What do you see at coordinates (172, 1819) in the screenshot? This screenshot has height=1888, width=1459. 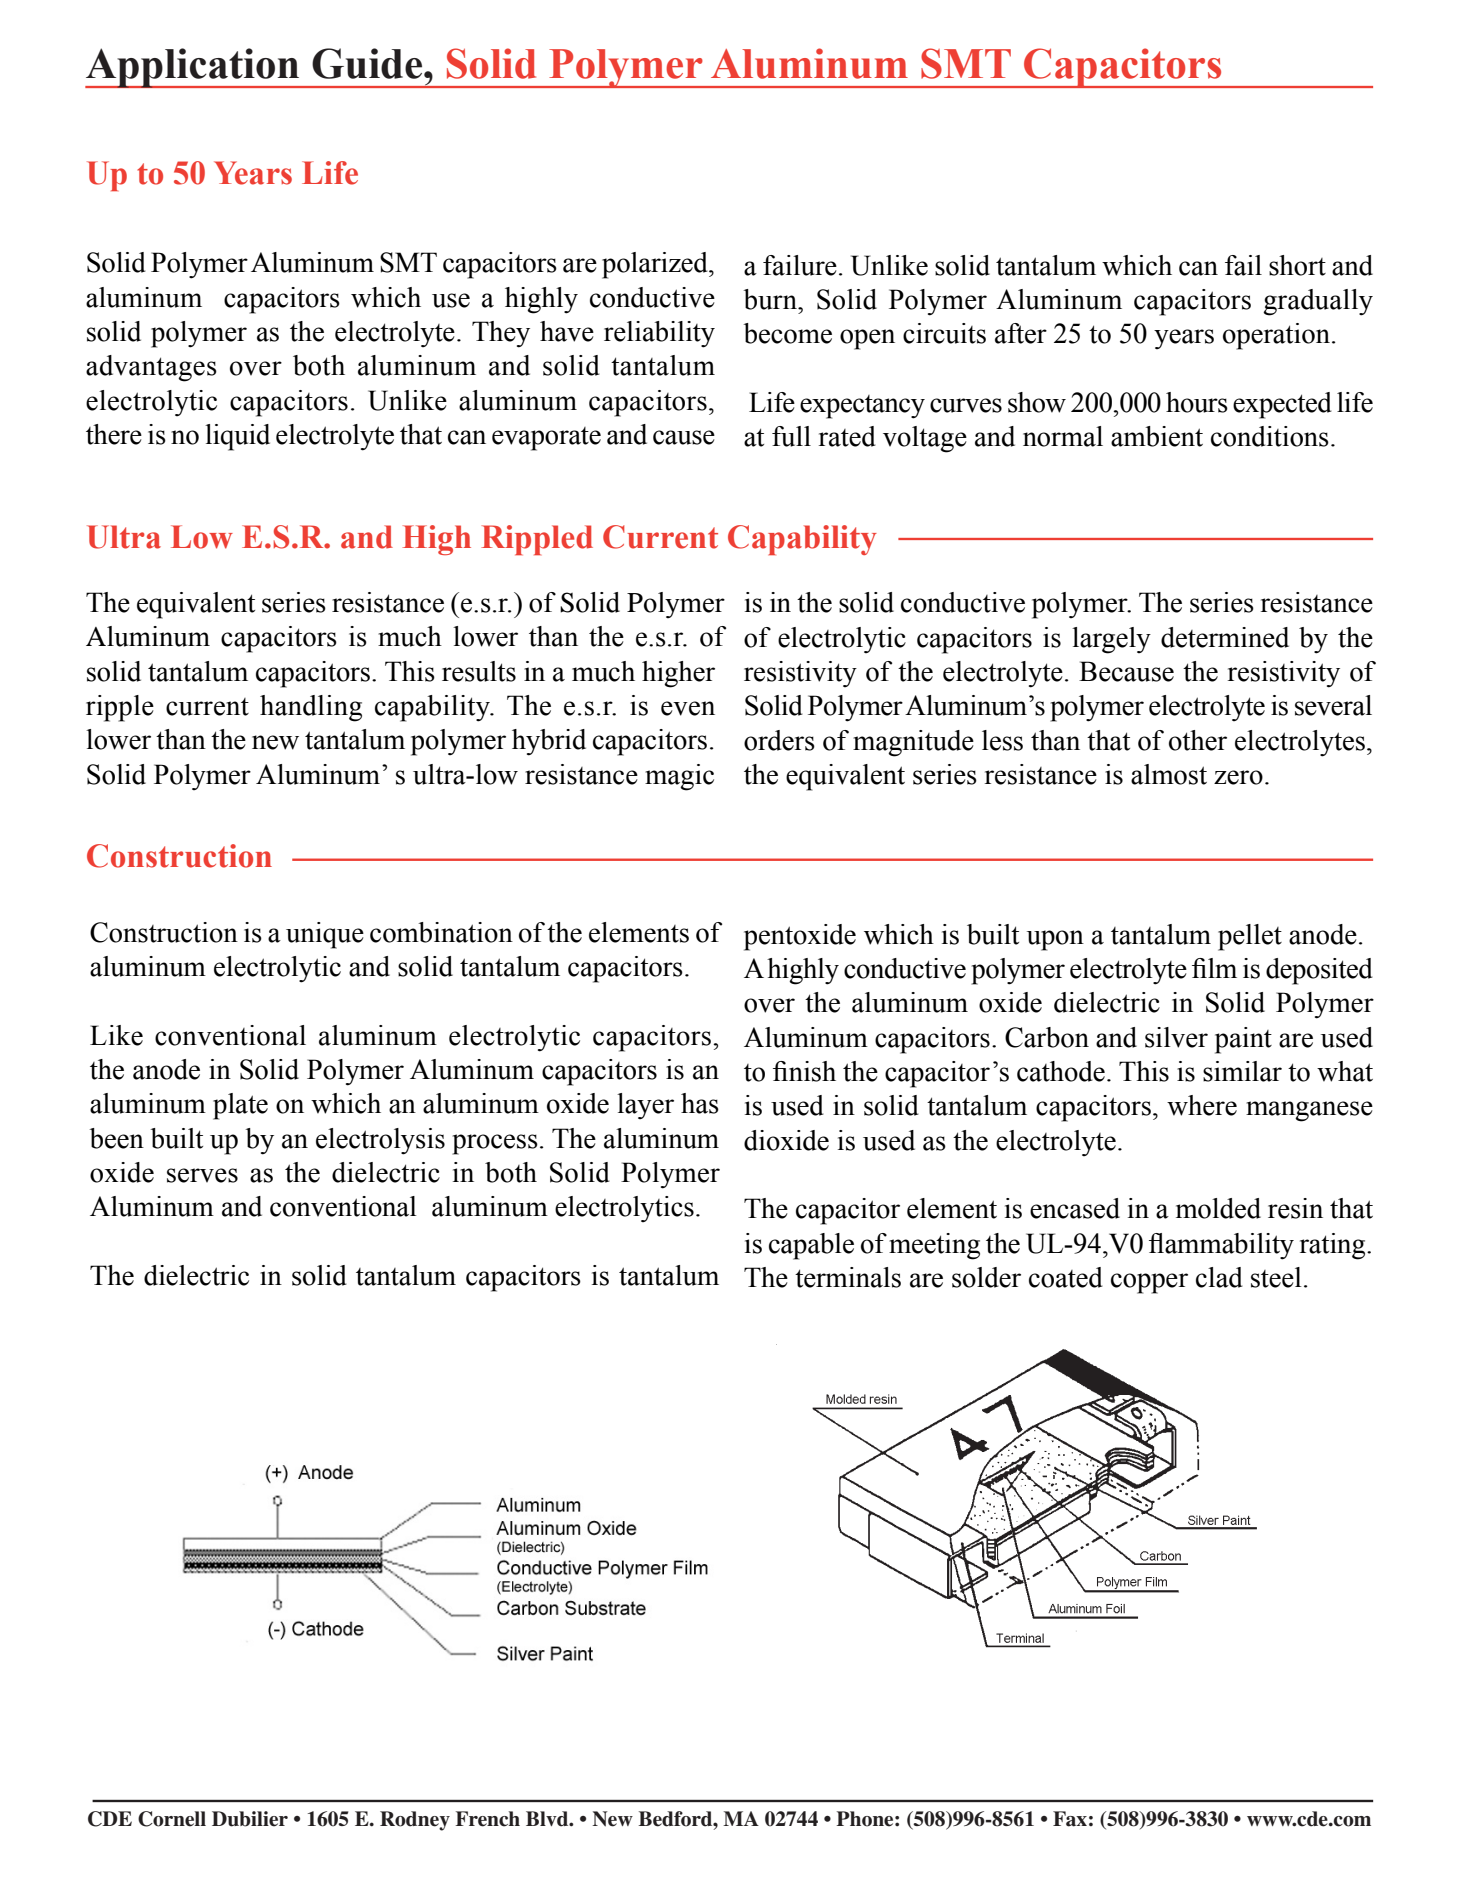 I see `Cornell` at bounding box center [172, 1819].
